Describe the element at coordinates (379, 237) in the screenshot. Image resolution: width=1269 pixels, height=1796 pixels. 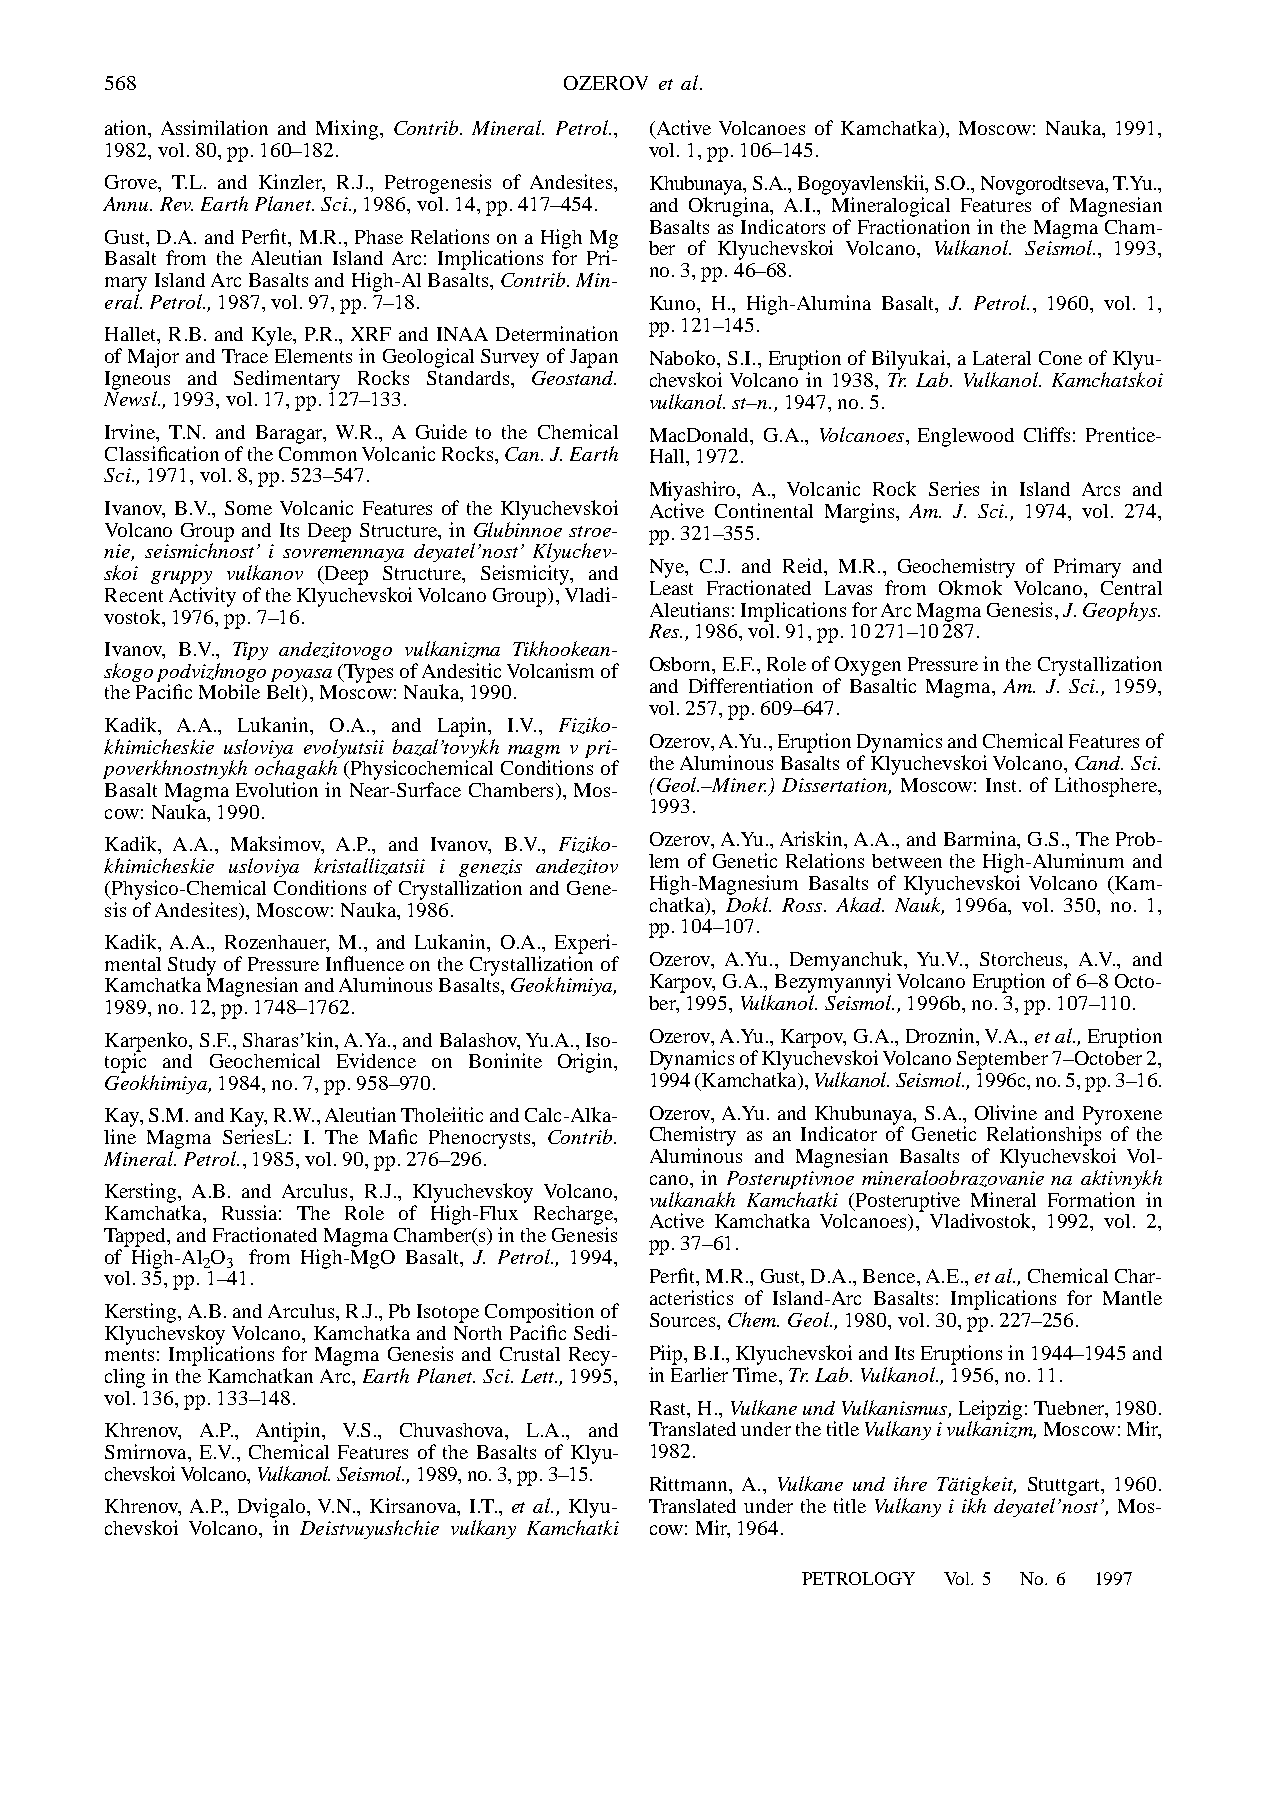
I see `Phase` at that location.
